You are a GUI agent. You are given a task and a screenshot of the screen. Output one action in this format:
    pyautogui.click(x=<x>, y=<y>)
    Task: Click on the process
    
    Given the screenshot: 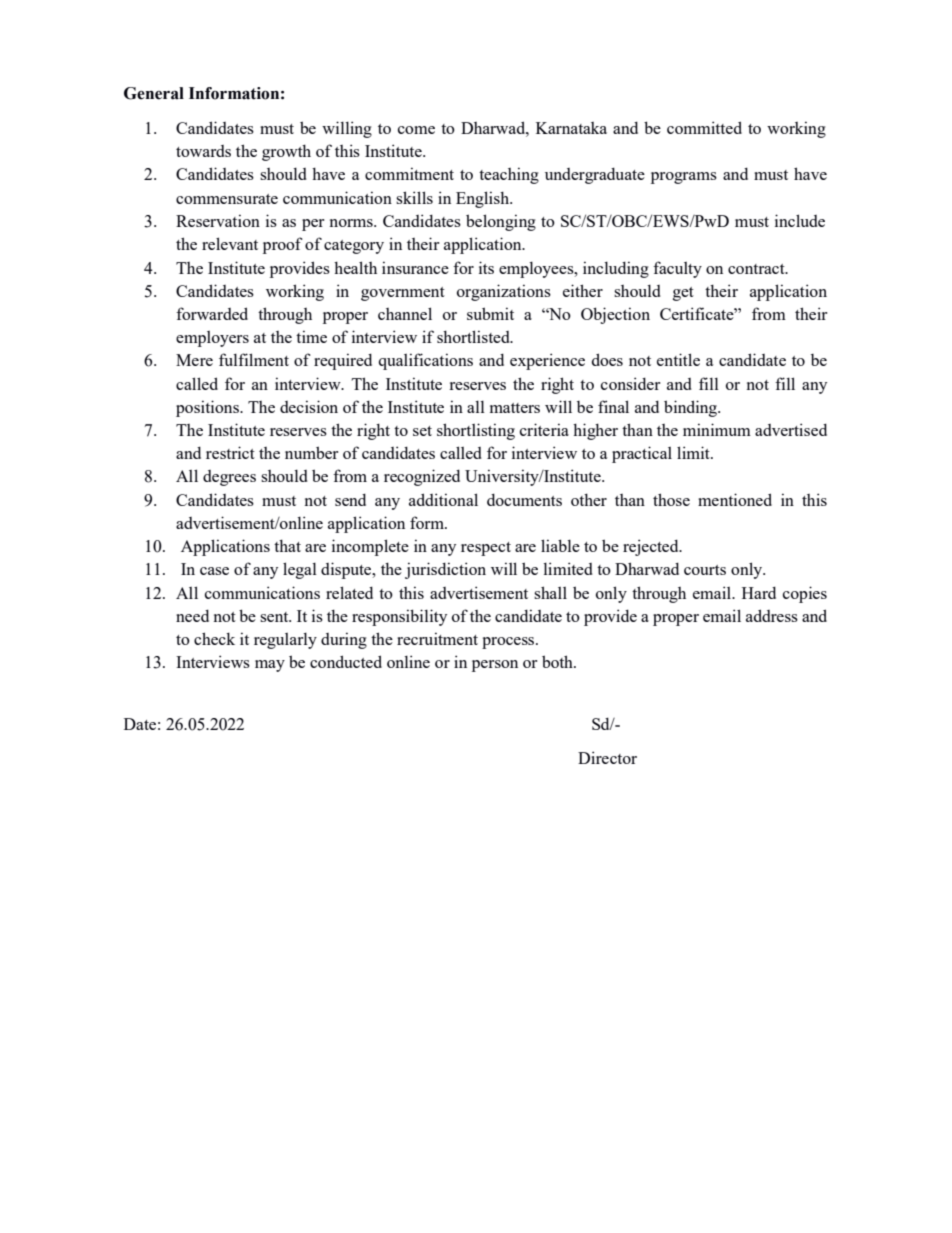 What is the action you would take?
    pyautogui.click(x=509, y=643)
